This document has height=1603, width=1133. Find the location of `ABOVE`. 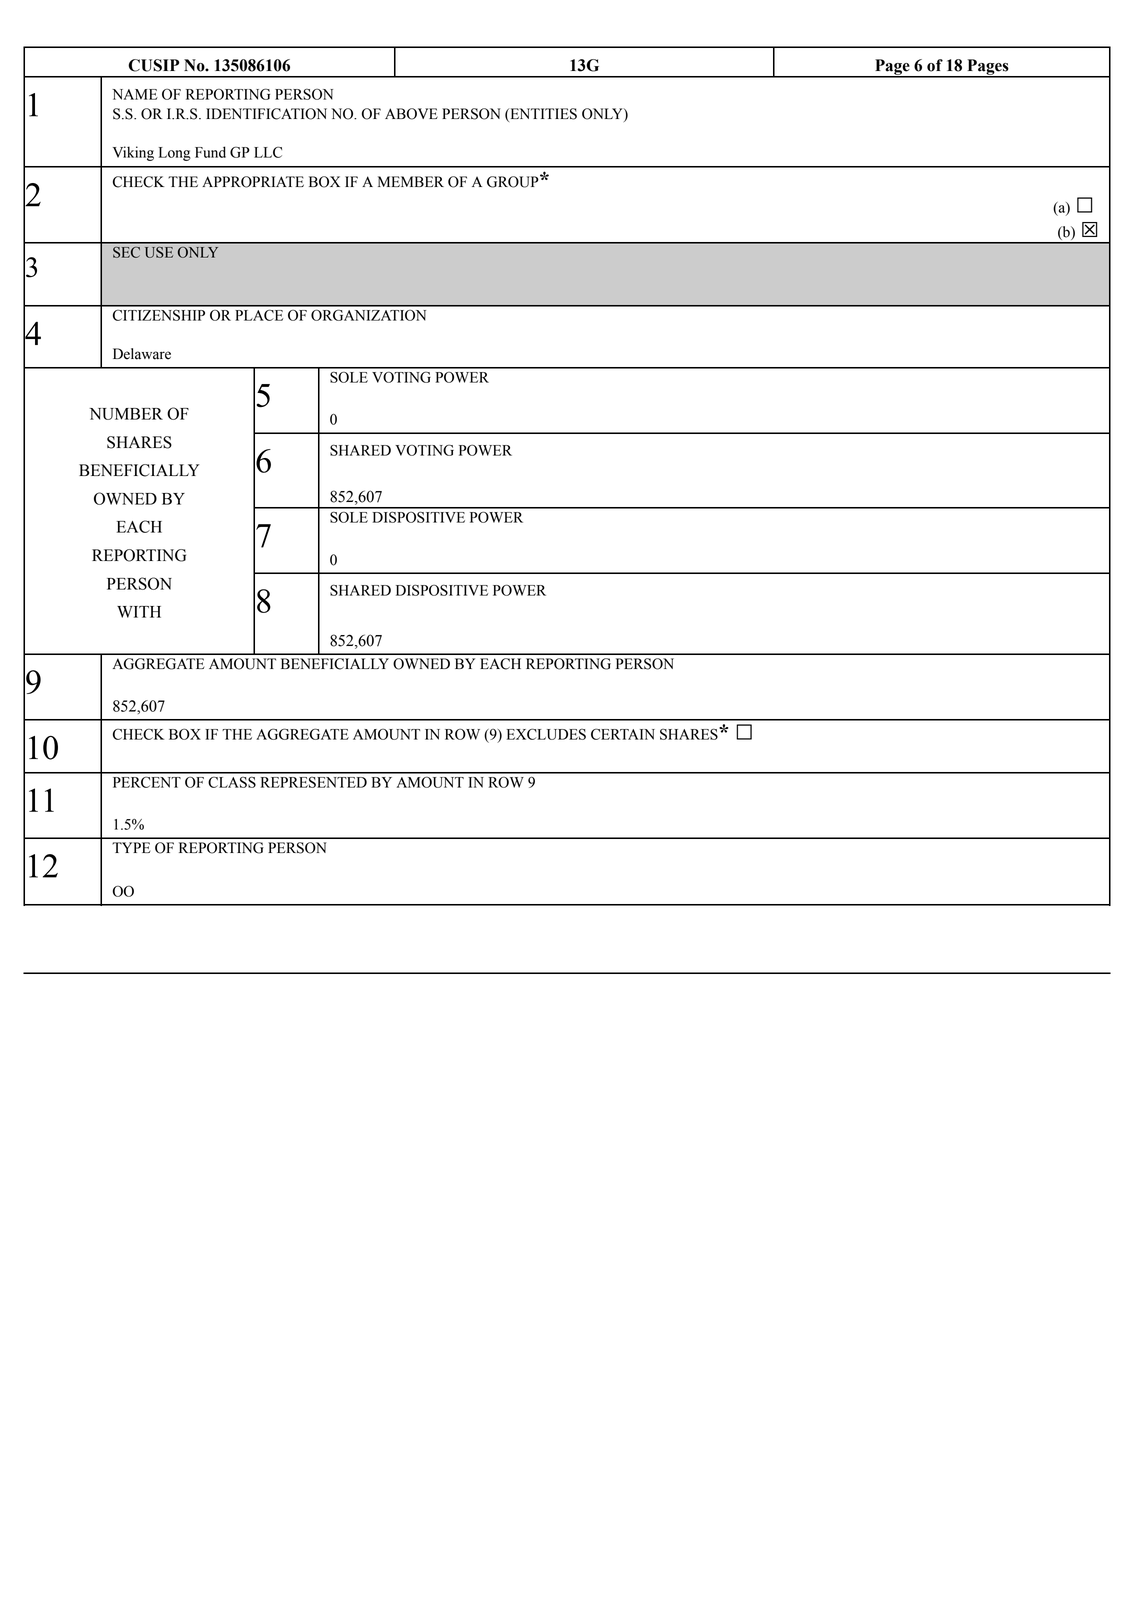

ABOVE is located at coordinates (411, 114).
